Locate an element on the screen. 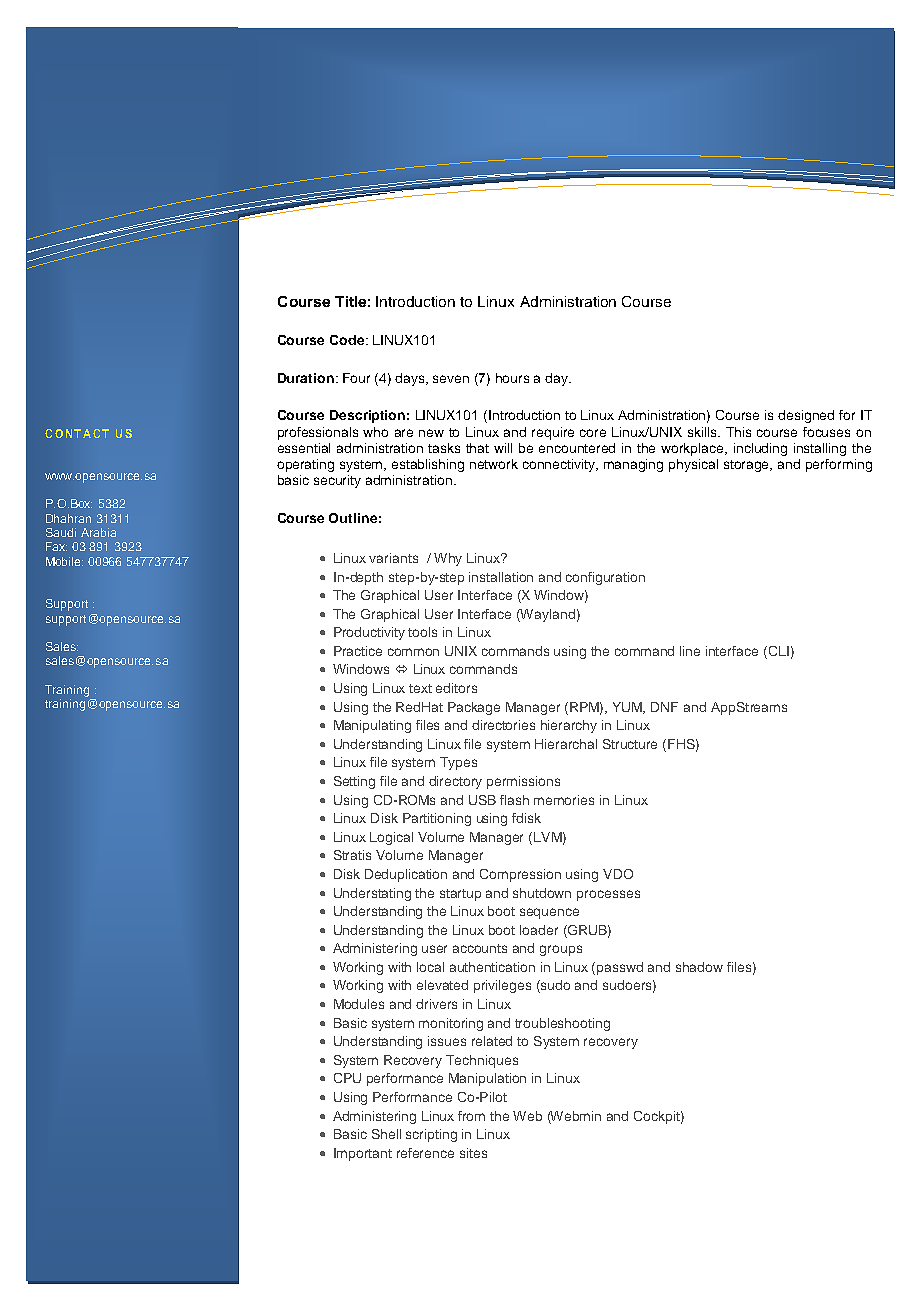 The width and height of the screenshot is (924, 1308). CLI is located at coordinates (777, 652).
